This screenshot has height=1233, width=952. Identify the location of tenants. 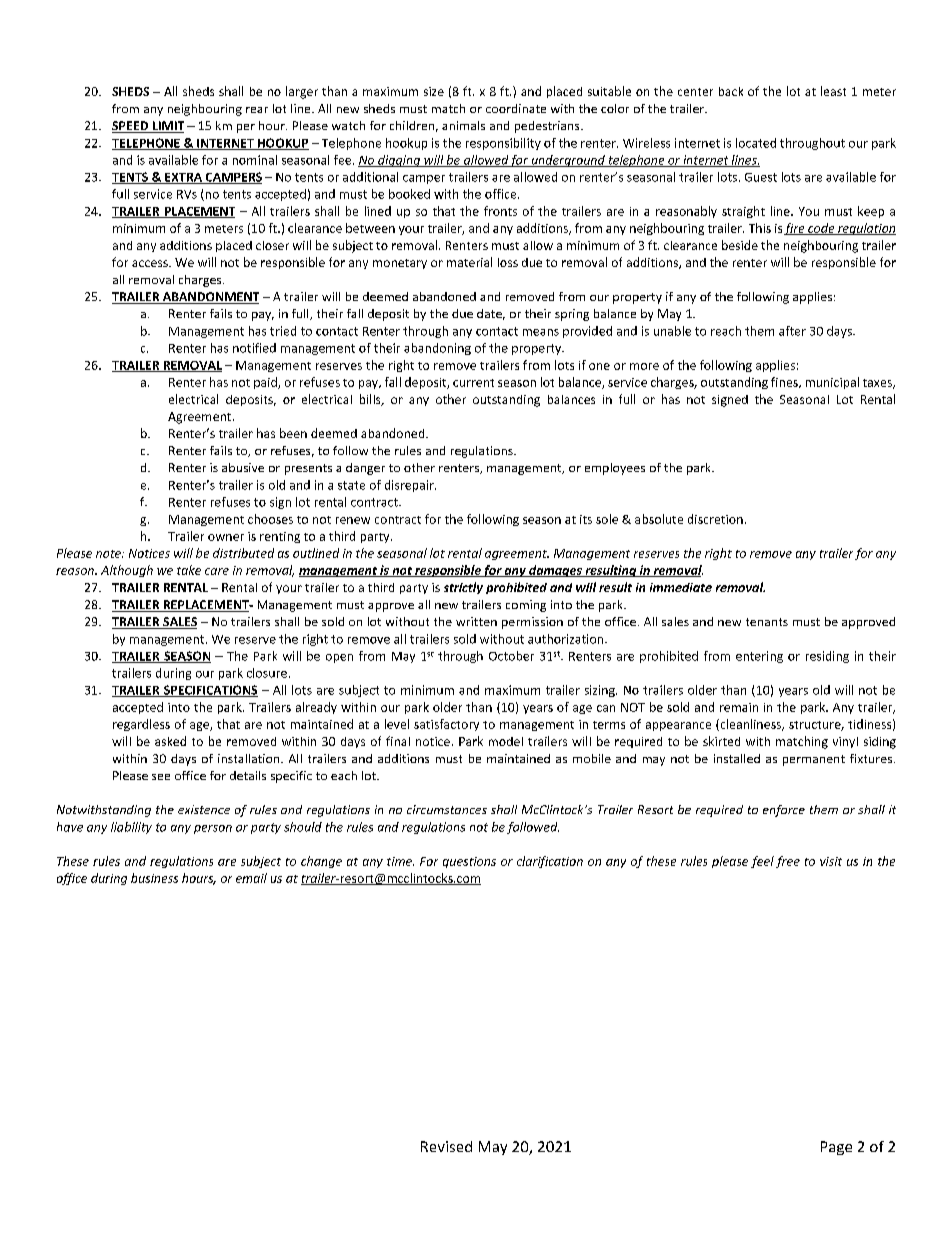
(767, 622).
